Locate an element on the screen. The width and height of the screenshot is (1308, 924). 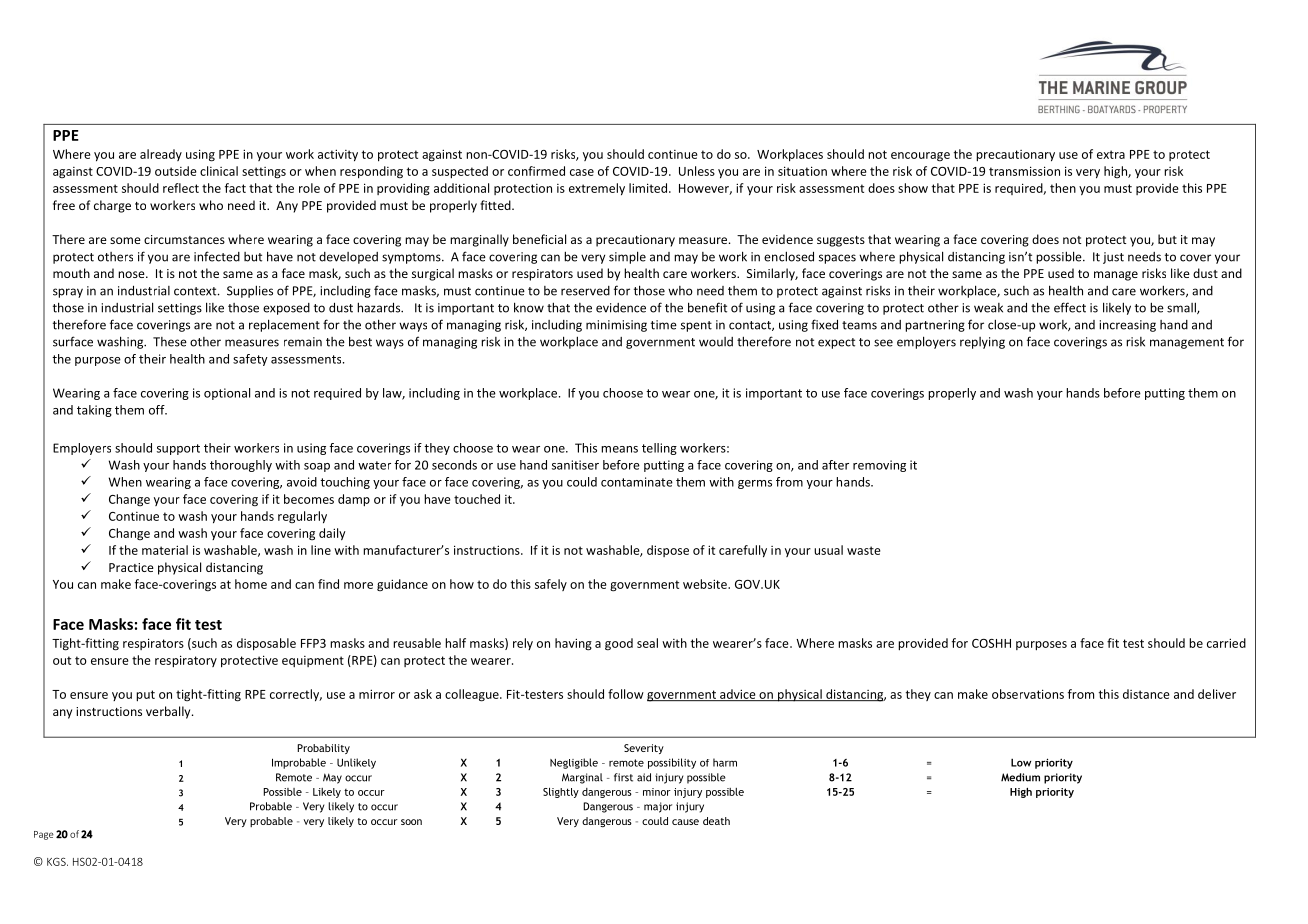
respiratory is located at coordinates (186, 661).
